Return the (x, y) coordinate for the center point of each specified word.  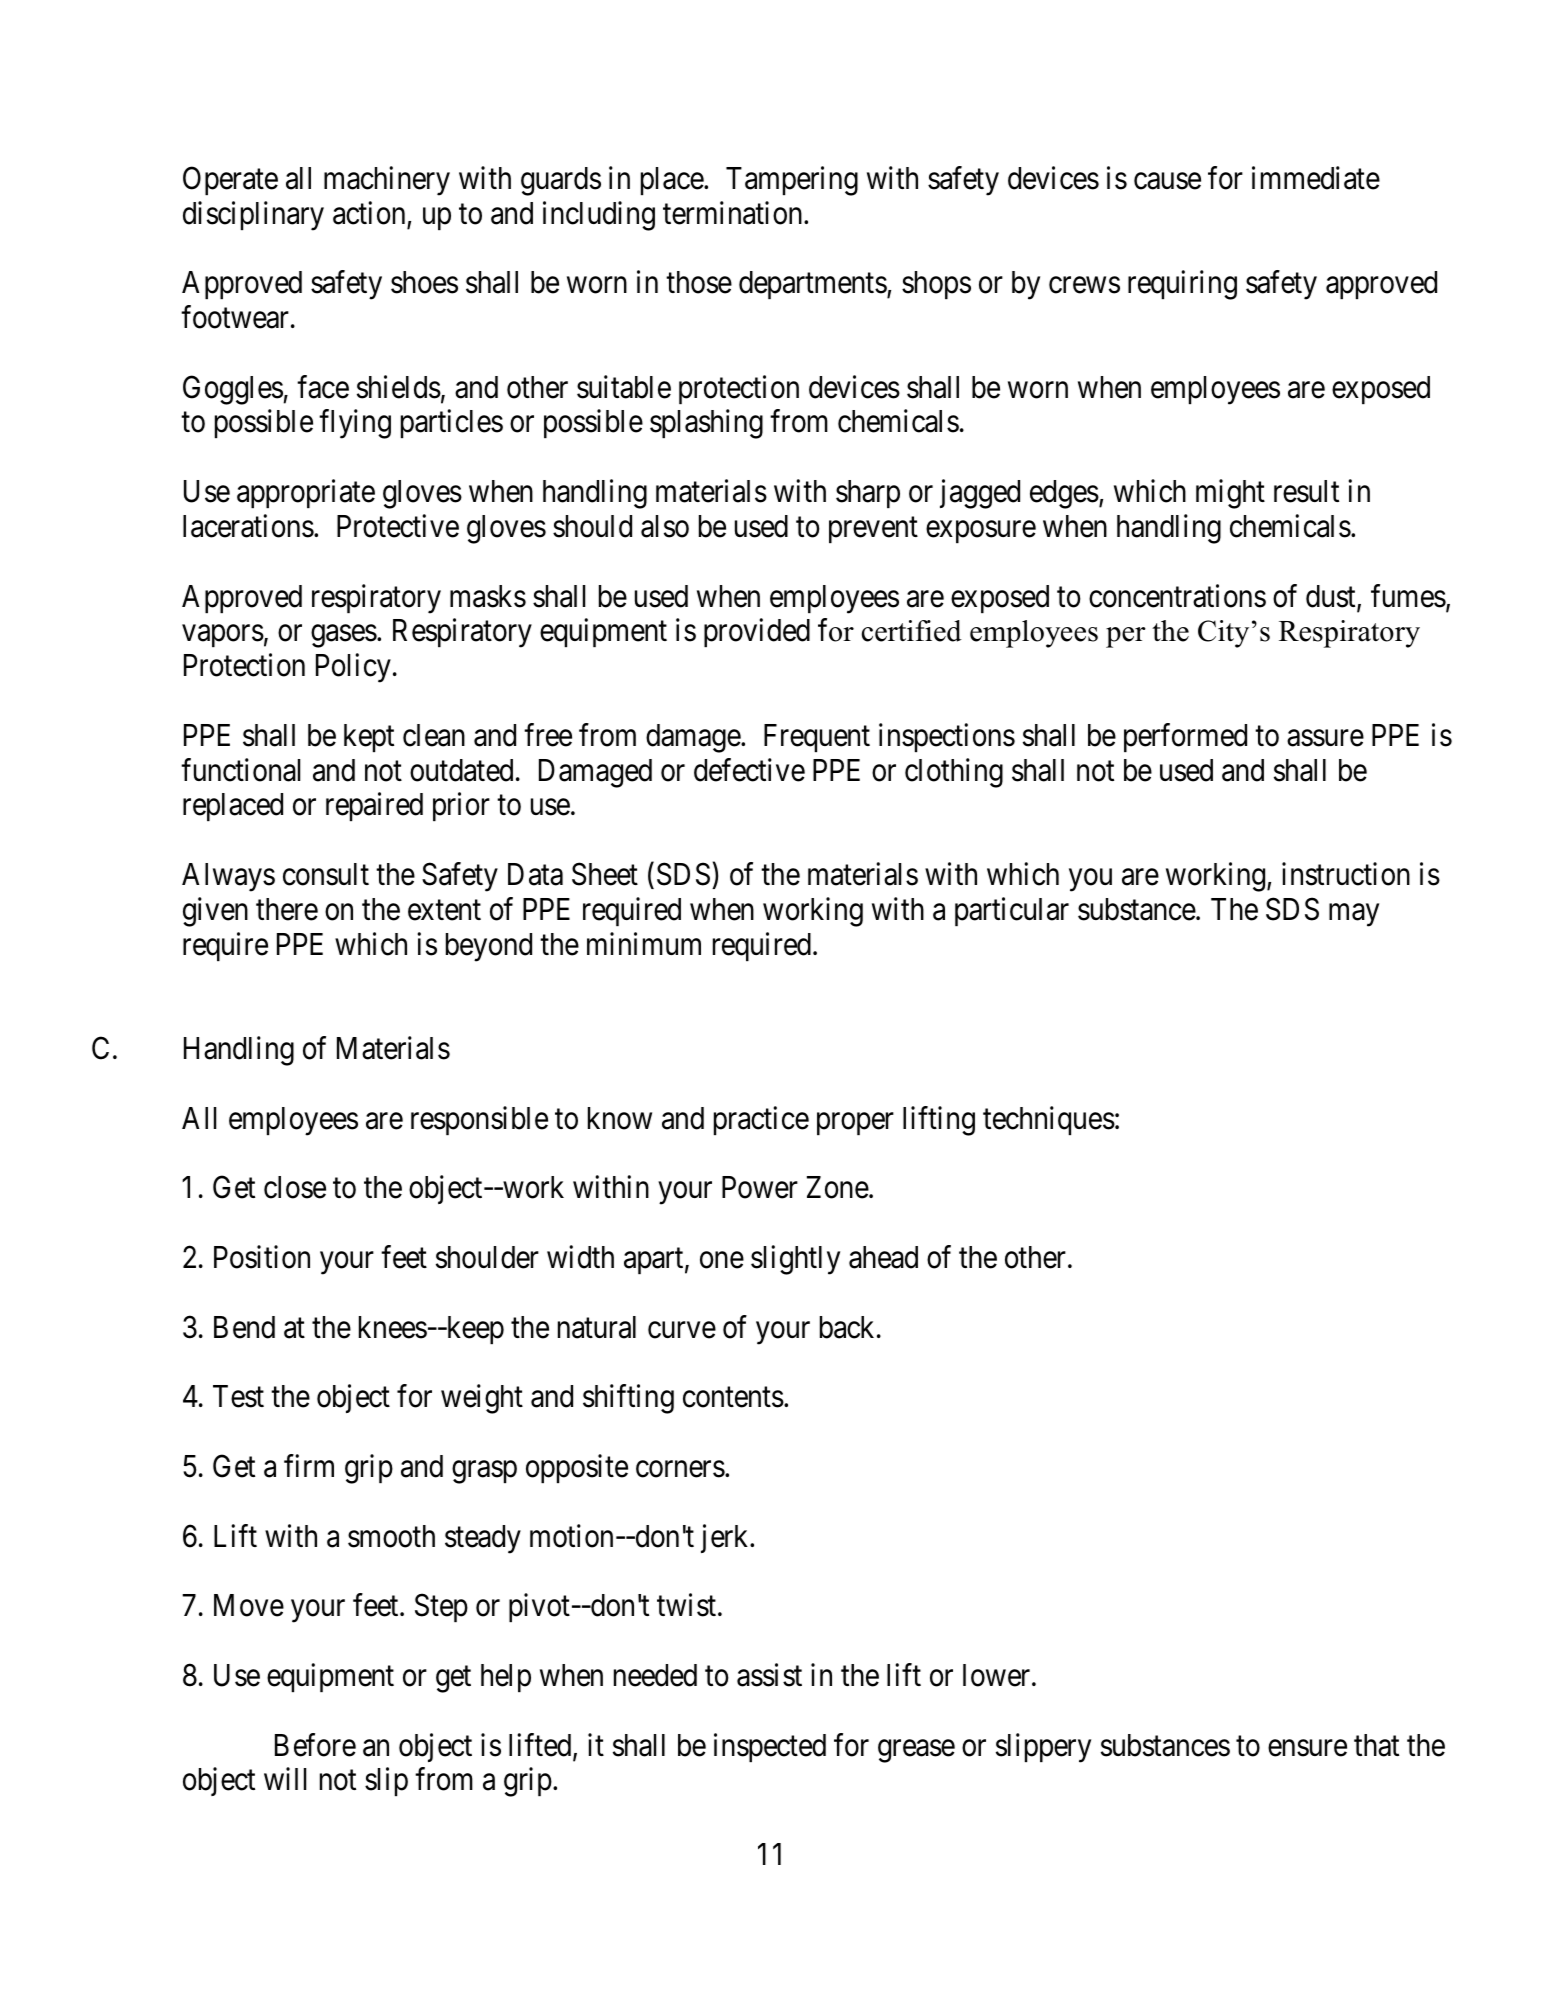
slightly (795, 1260)
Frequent (817, 738)
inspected (770, 1747)
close (295, 1187)
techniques (1049, 1120)
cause (1167, 181)
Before (315, 1745)
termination (734, 213)
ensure (1307, 1748)
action (369, 213)
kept (369, 738)
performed (1185, 737)
